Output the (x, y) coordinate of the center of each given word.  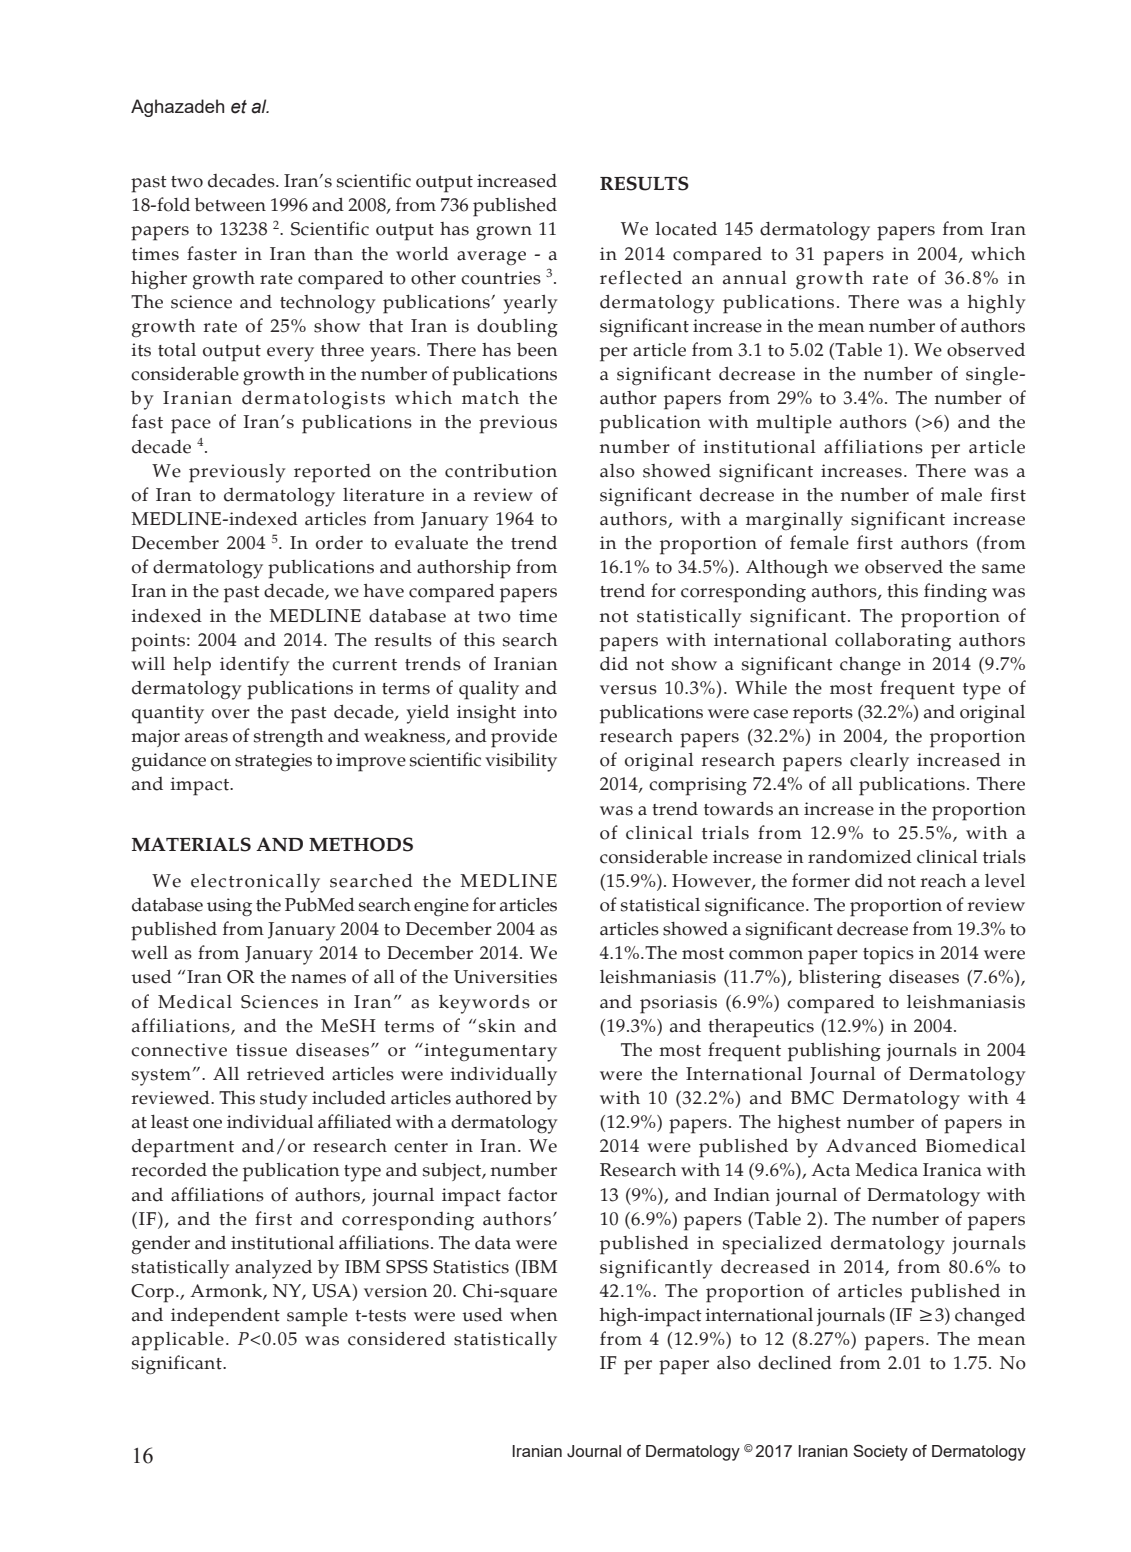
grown (504, 233)
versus (628, 690)
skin (497, 1026)
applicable (178, 1341)
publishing (834, 1052)
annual (755, 278)
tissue (261, 1050)
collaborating (893, 642)
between (230, 205)
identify (255, 666)
